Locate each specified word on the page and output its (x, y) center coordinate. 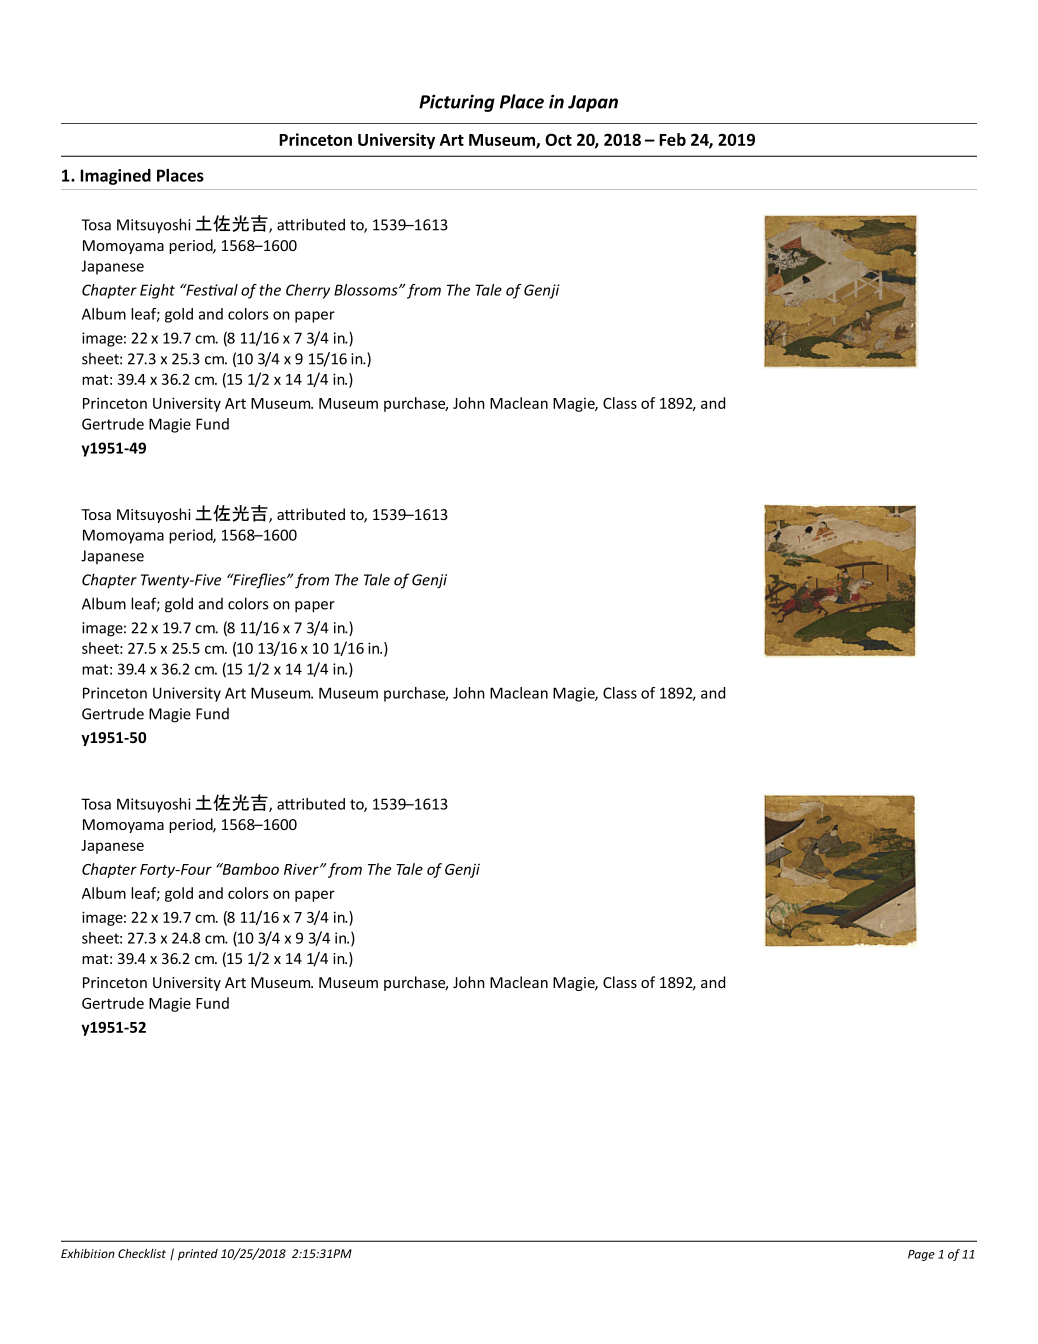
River (302, 869)
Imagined (115, 177)
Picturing (457, 103)
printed (198, 1255)
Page (921, 1255)
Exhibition (88, 1253)
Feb (672, 139)
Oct (558, 139)
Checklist (142, 1253)
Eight (157, 291)
